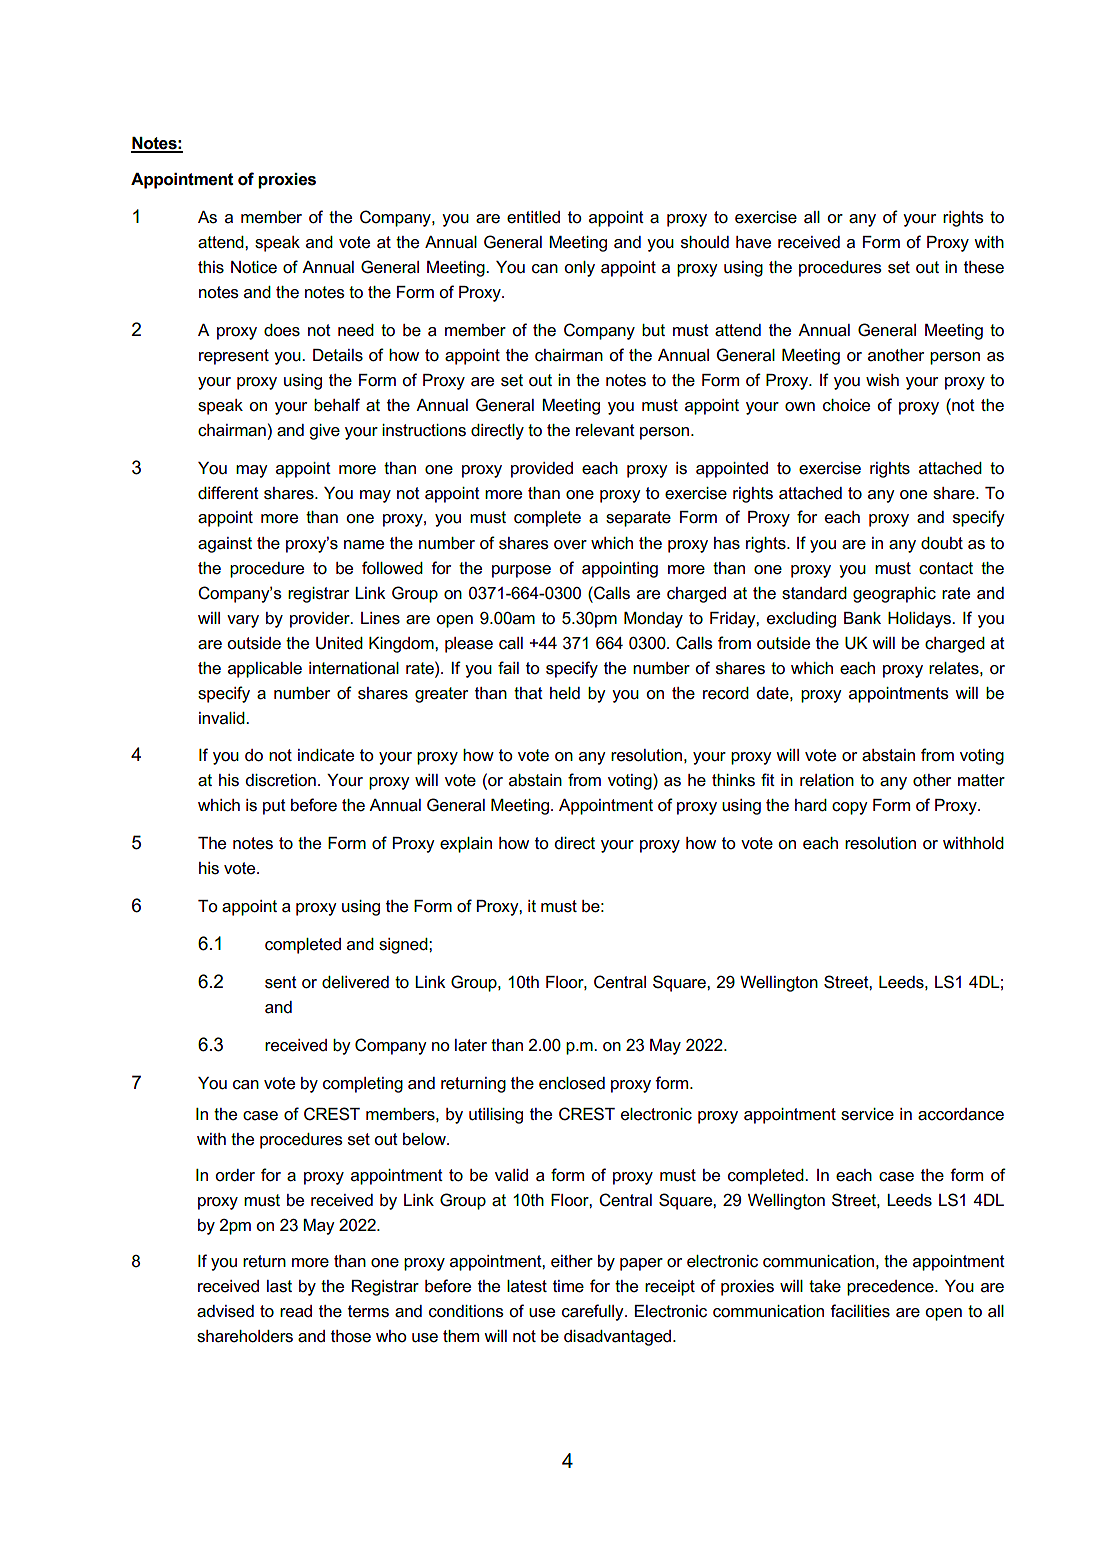 This image has height=1563, width=1104. I want to click on these, so click(984, 267).
